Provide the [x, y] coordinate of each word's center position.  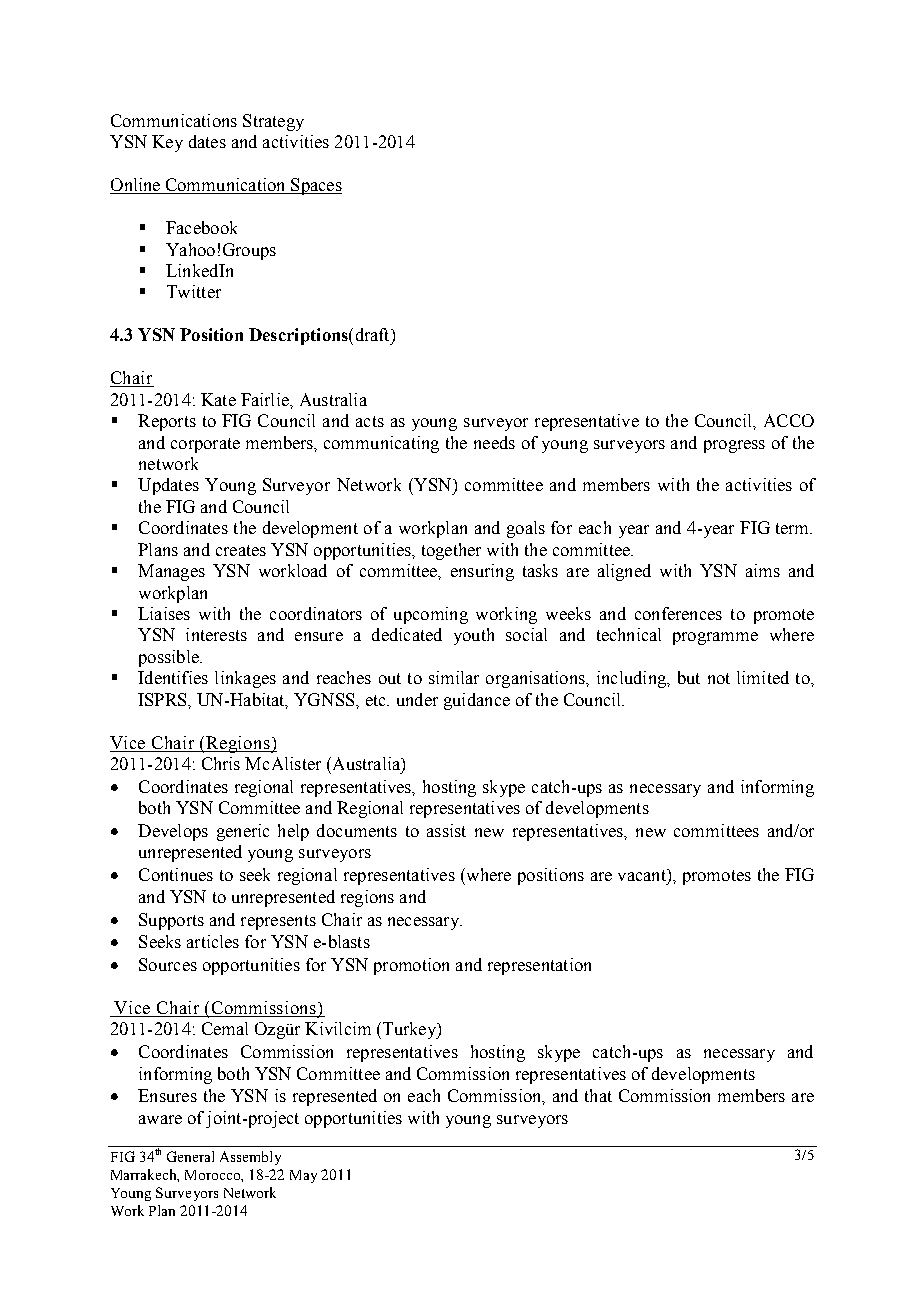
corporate [205, 445]
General [190, 1156]
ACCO [789, 420]
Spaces [315, 186]
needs [494, 442]
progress [734, 446]
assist [446, 830]
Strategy [273, 122]
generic [243, 832]
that [598, 1095]
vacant [643, 875]
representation [539, 966]
